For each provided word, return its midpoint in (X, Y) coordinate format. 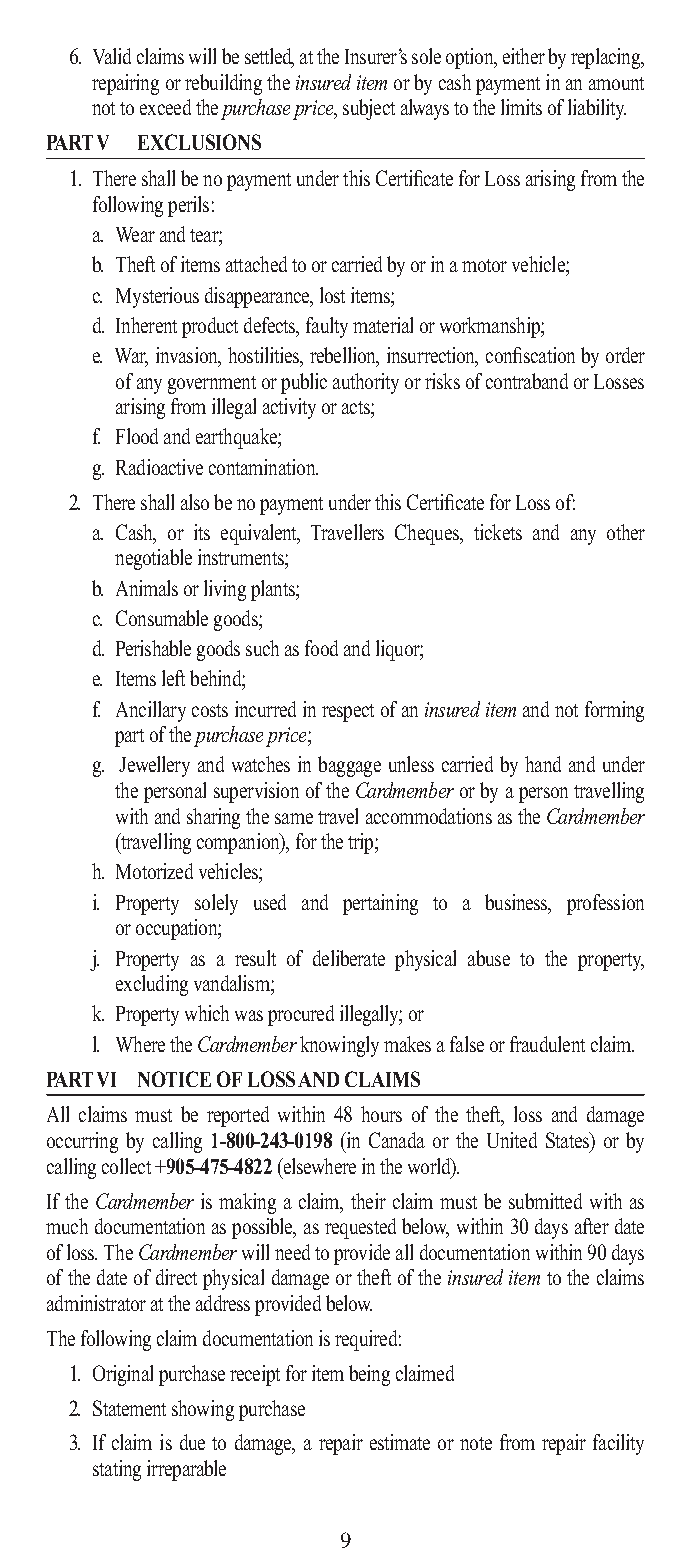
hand (543, 764)
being (369, 1375)
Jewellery (154, 766)
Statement (129, 1408)
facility (618, 1444)
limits (521, 107)
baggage (349, 766)
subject (369, 109)
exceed (165, 107)
